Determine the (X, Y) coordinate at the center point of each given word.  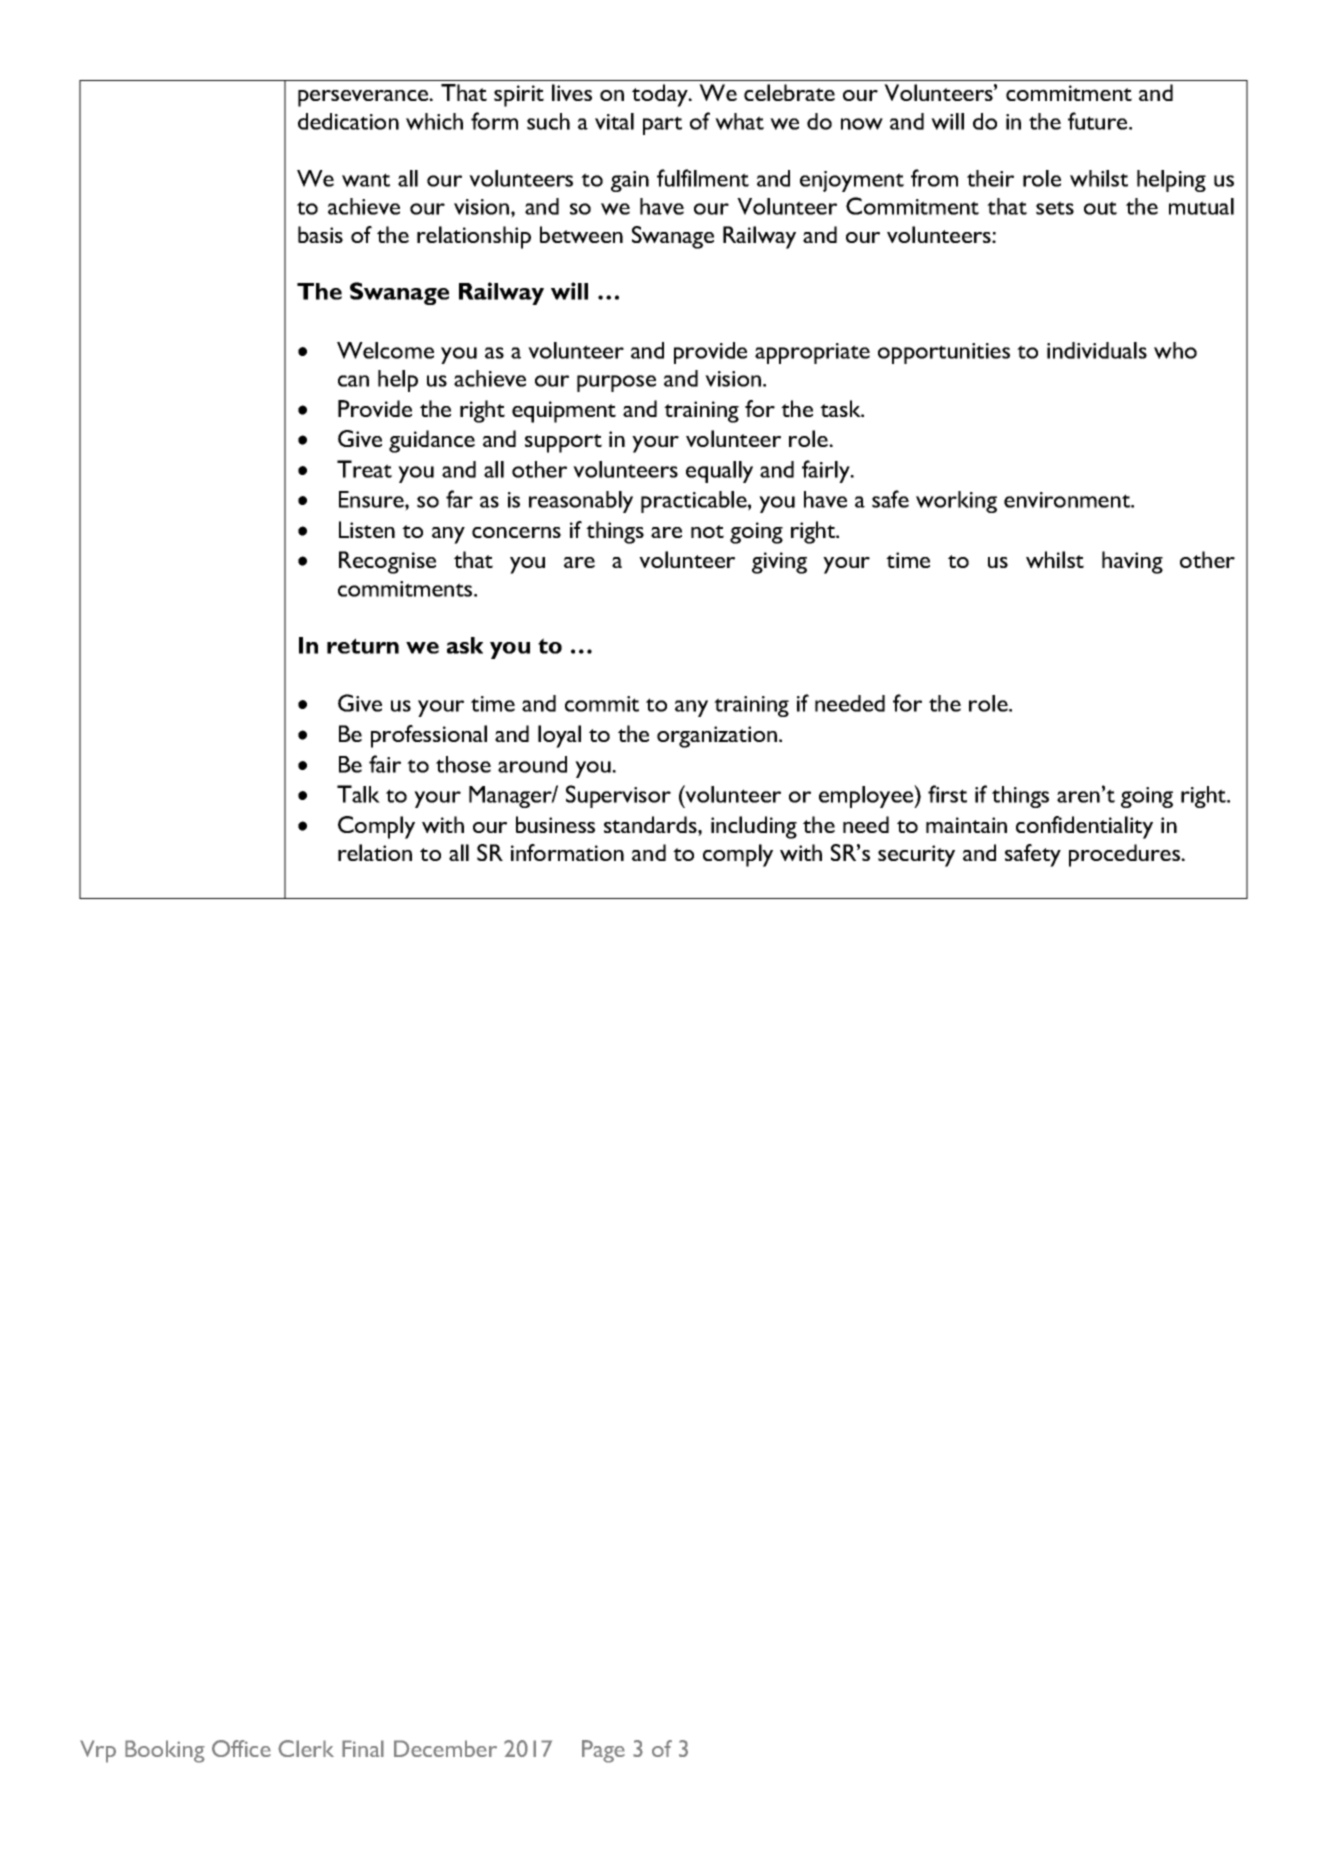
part (662, 125)
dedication (348, 121)
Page (603, 1751)
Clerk (306, 1748)
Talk (358, 794)
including (754, 827)
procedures (1125, 855)
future (1099, 121)
